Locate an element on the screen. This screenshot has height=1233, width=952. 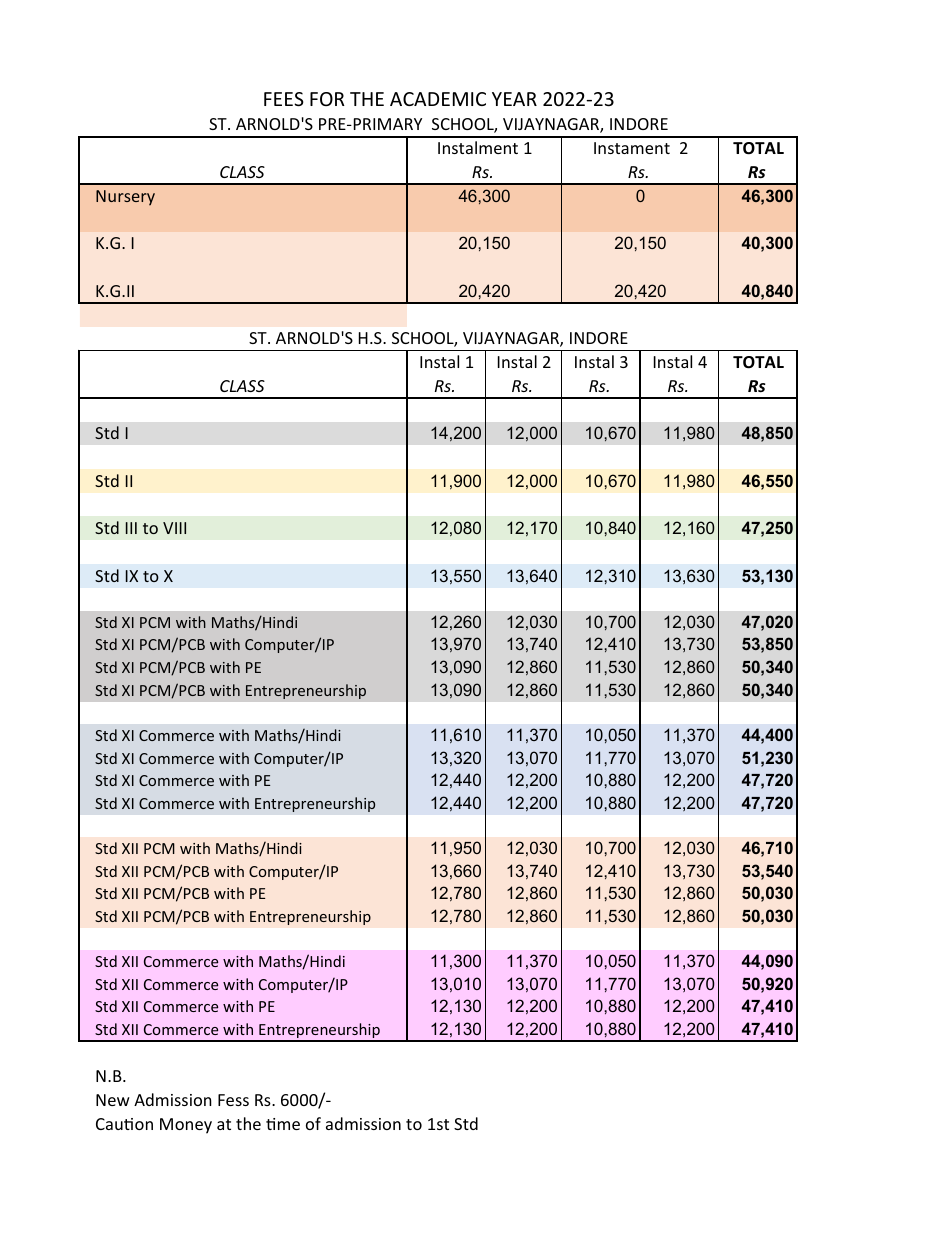
ACADEMIC is located at coordinates (438, 99).
